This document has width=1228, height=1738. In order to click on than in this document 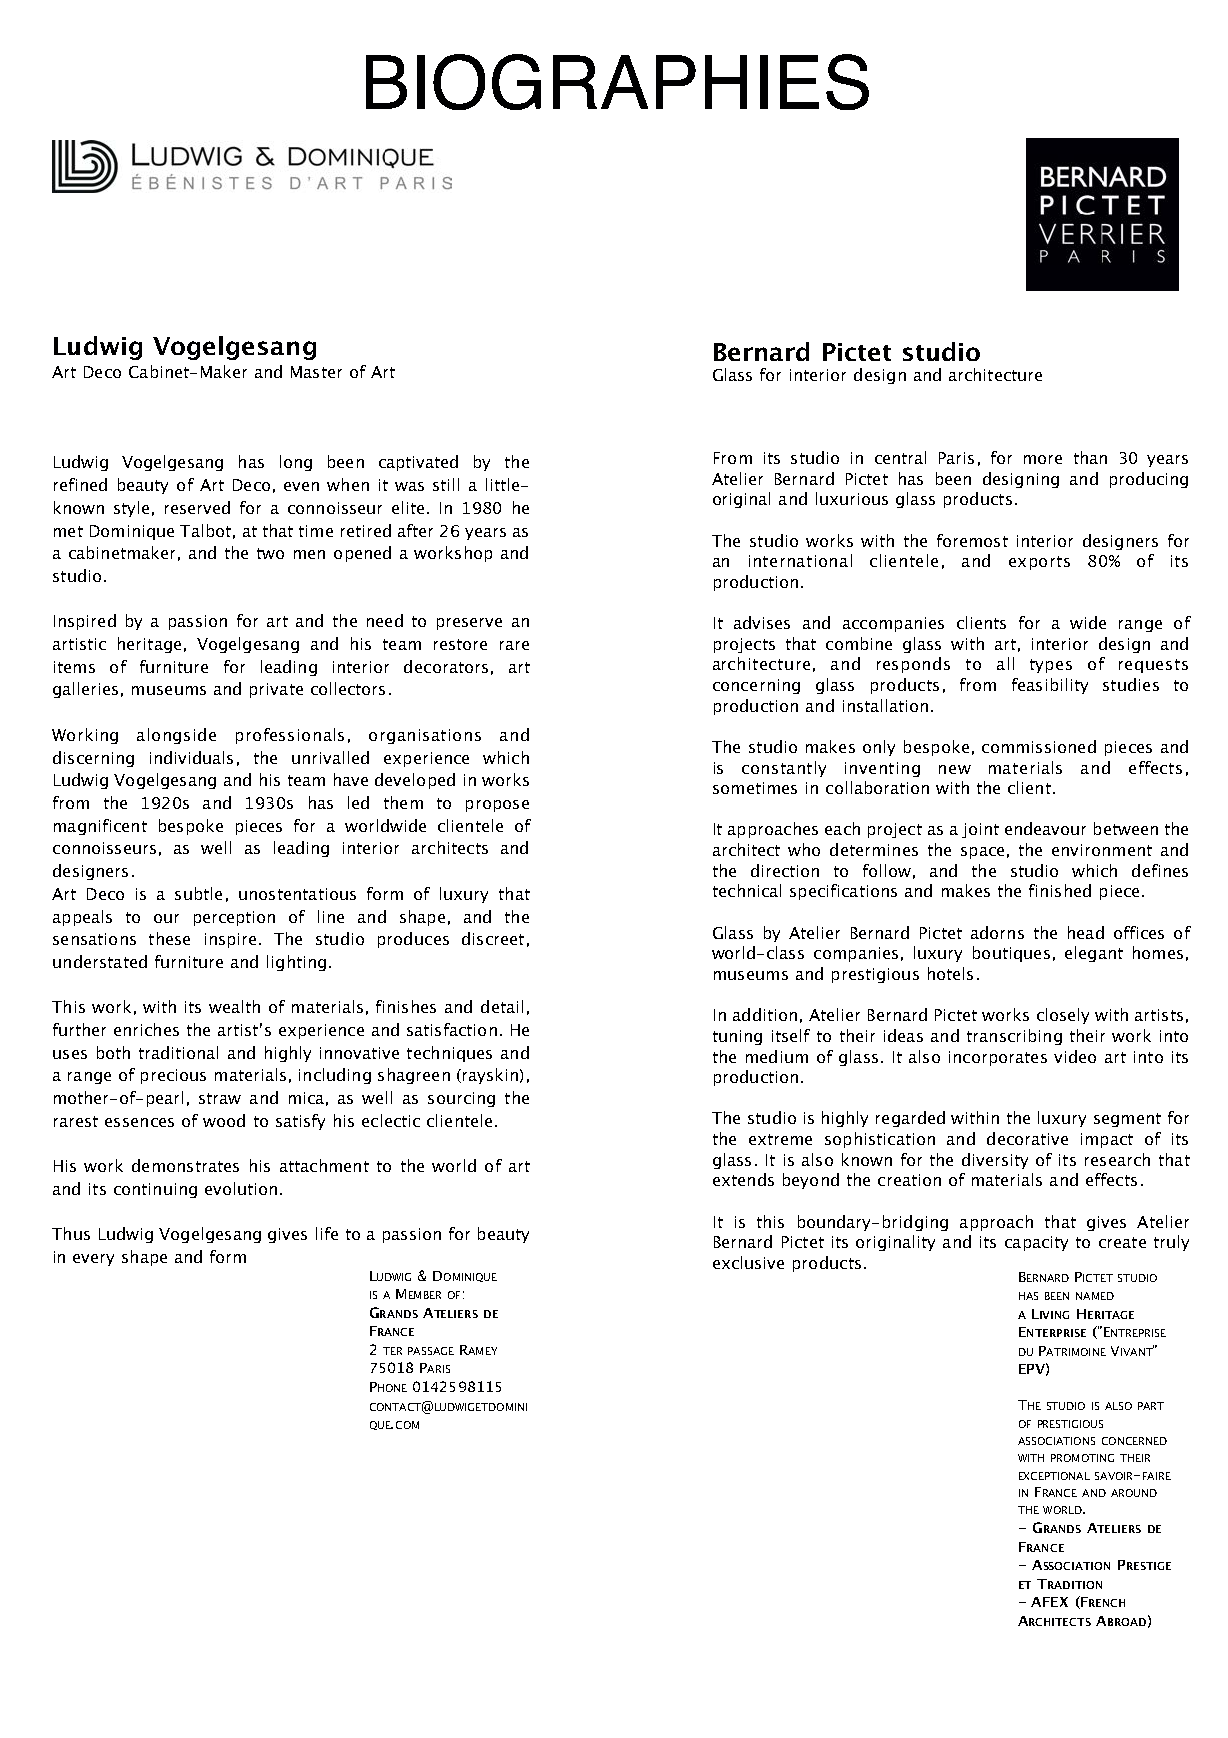, I will do `click(1090, 457)`.
